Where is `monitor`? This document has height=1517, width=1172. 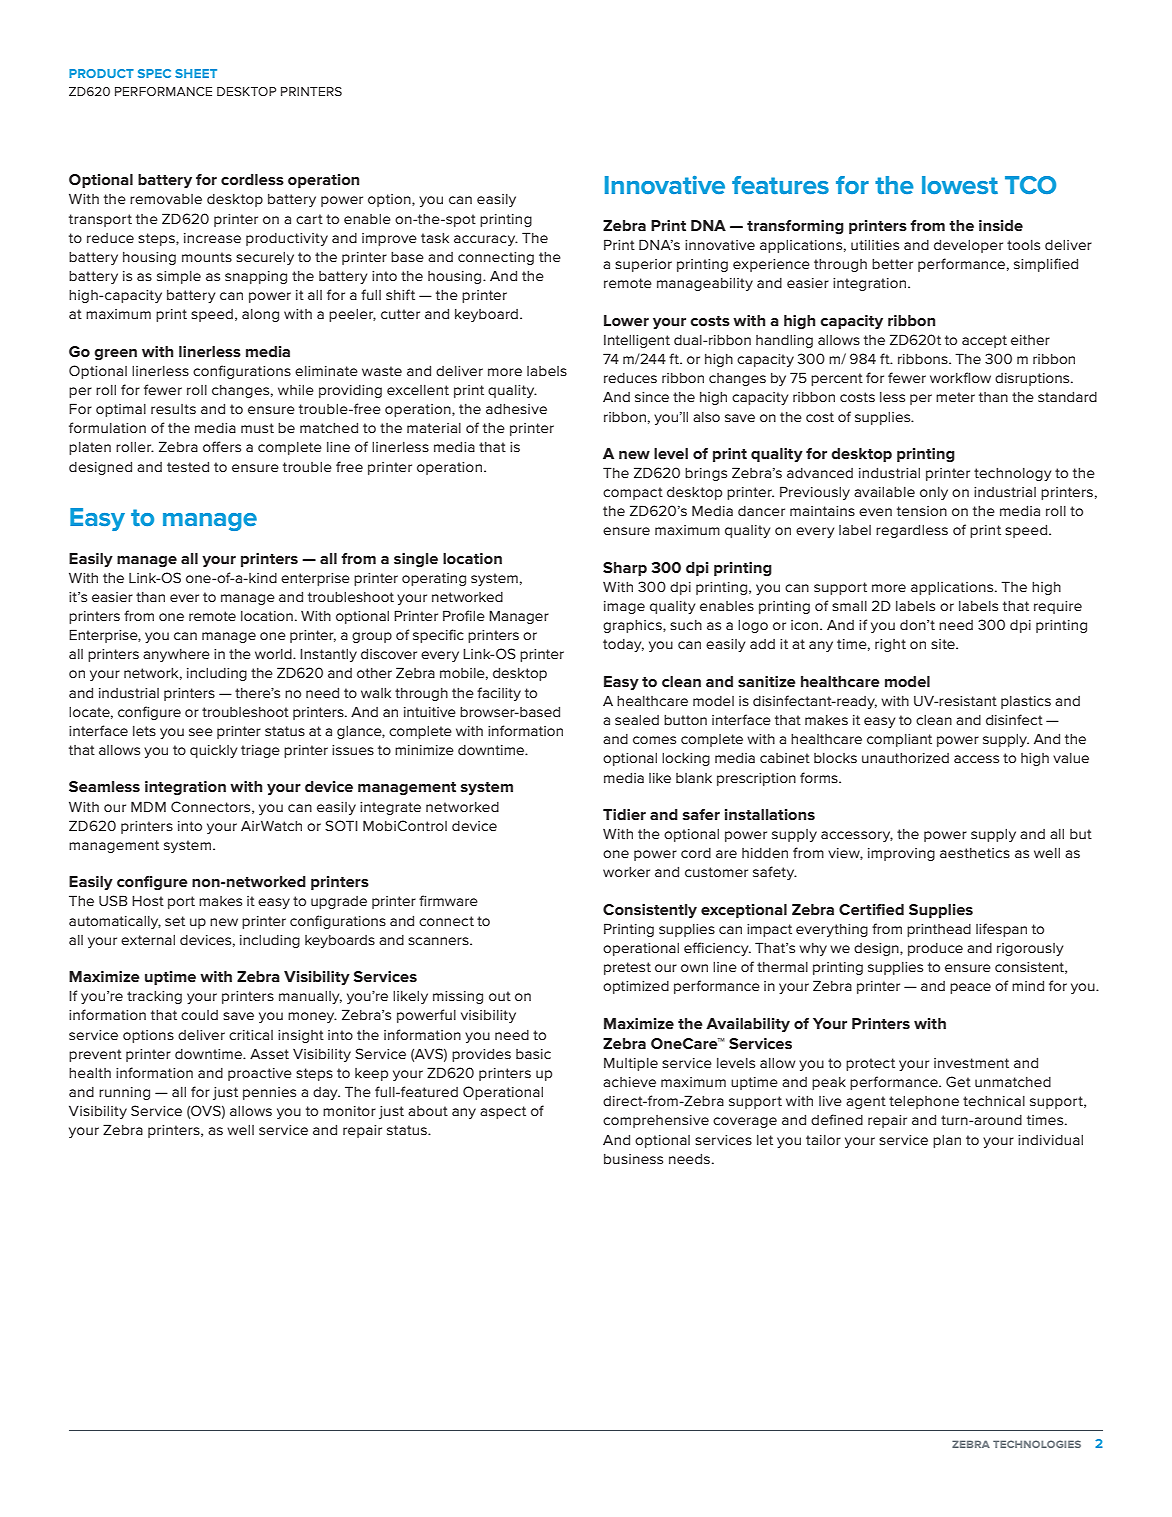 monitor is located at coordinates (349, 1111).
